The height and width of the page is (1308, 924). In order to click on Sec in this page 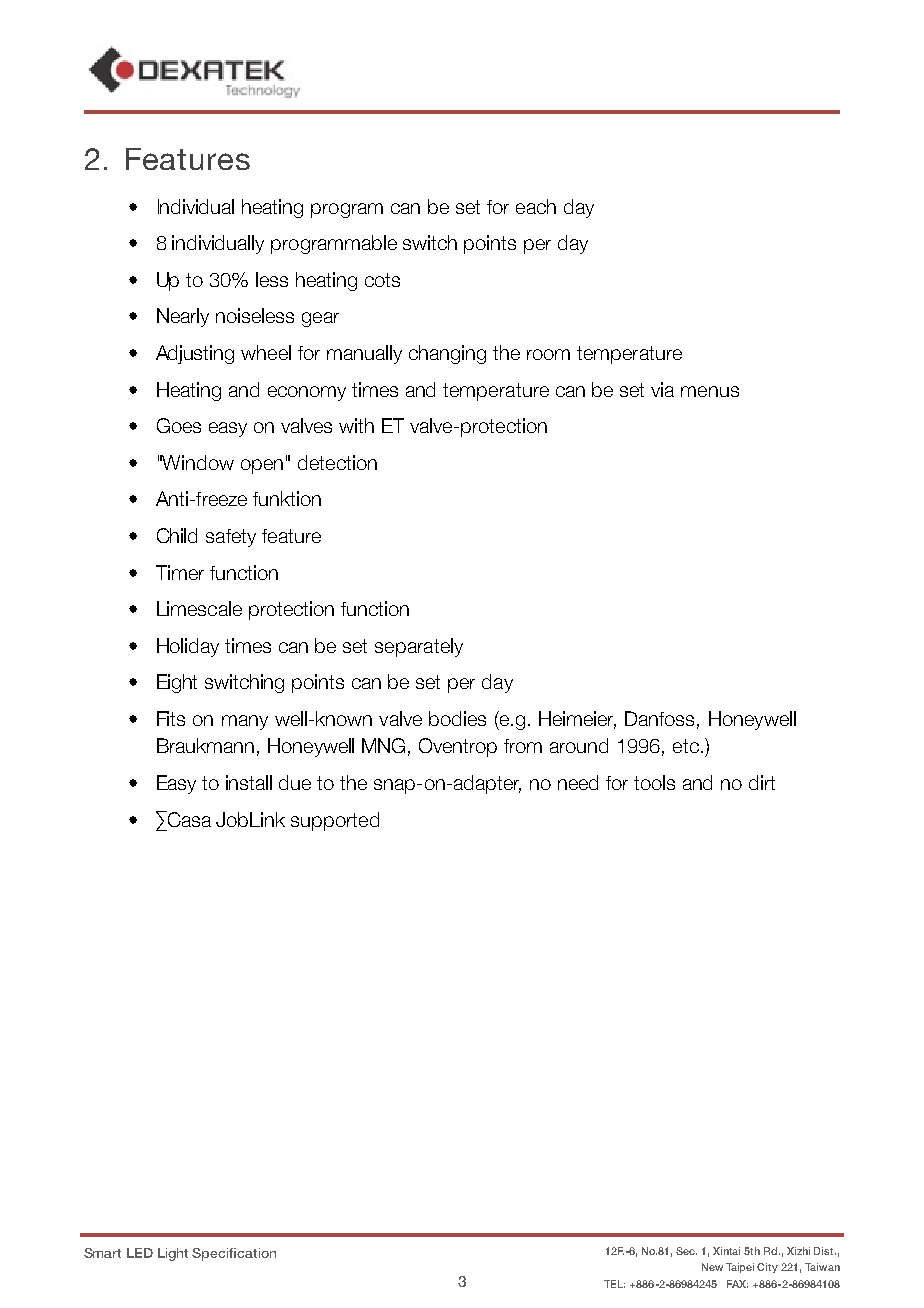, I will do `click(686, 1251)`.
